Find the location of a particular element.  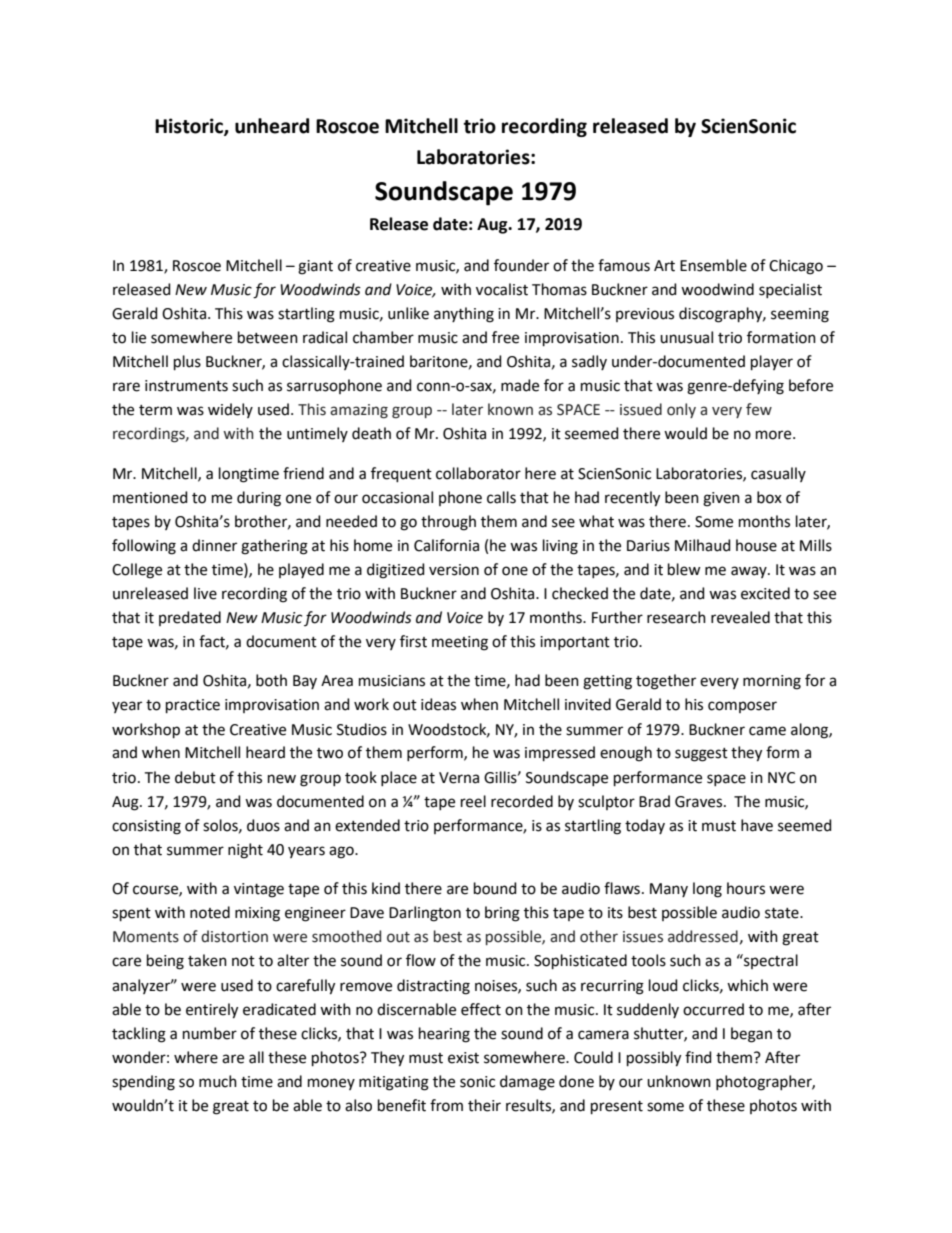

their is located at coordinates (484, 1105).
